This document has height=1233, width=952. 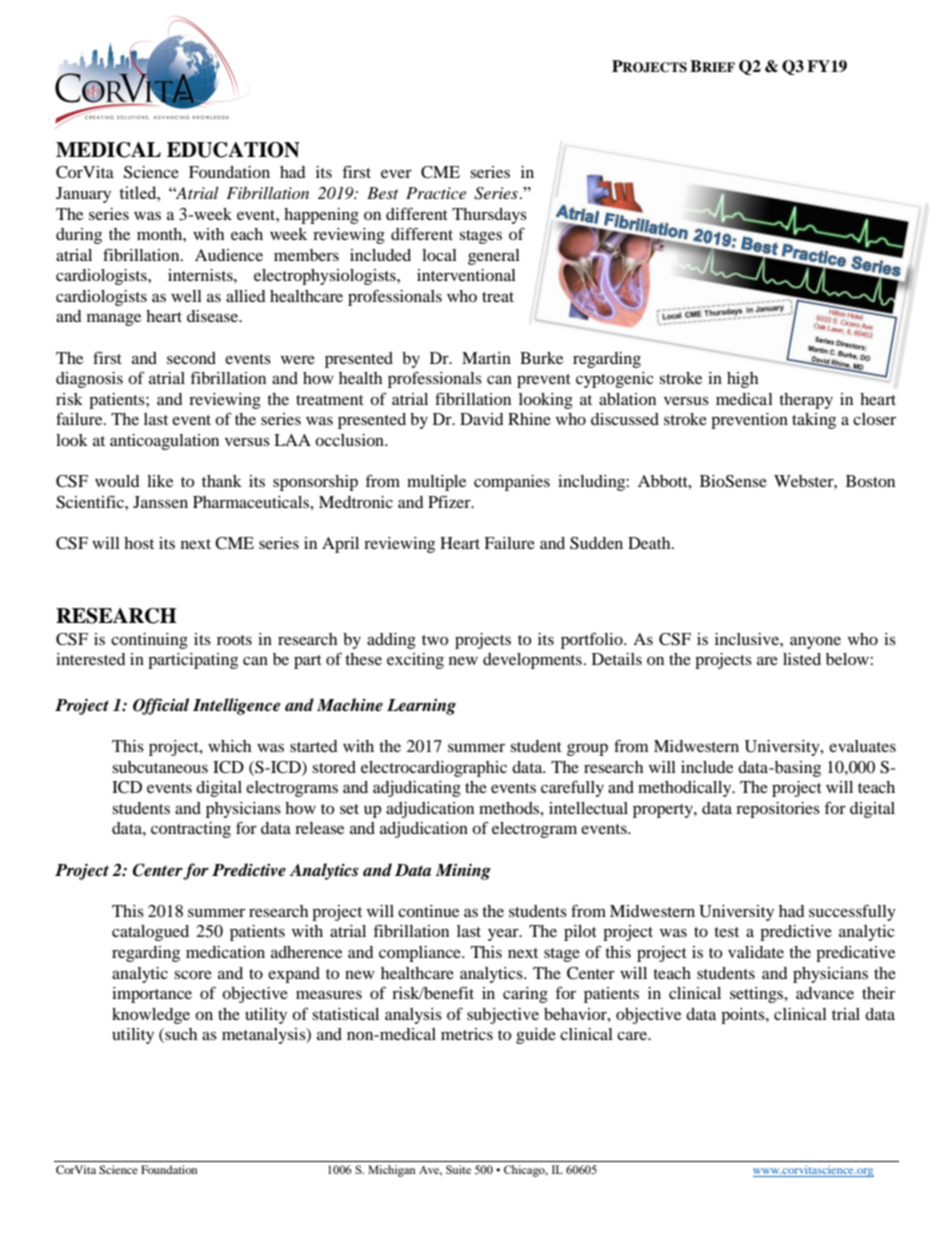 What do you see at coordinates (458, 1169) in the document?
I see `Suite` at bounding box center [458, 1169].
